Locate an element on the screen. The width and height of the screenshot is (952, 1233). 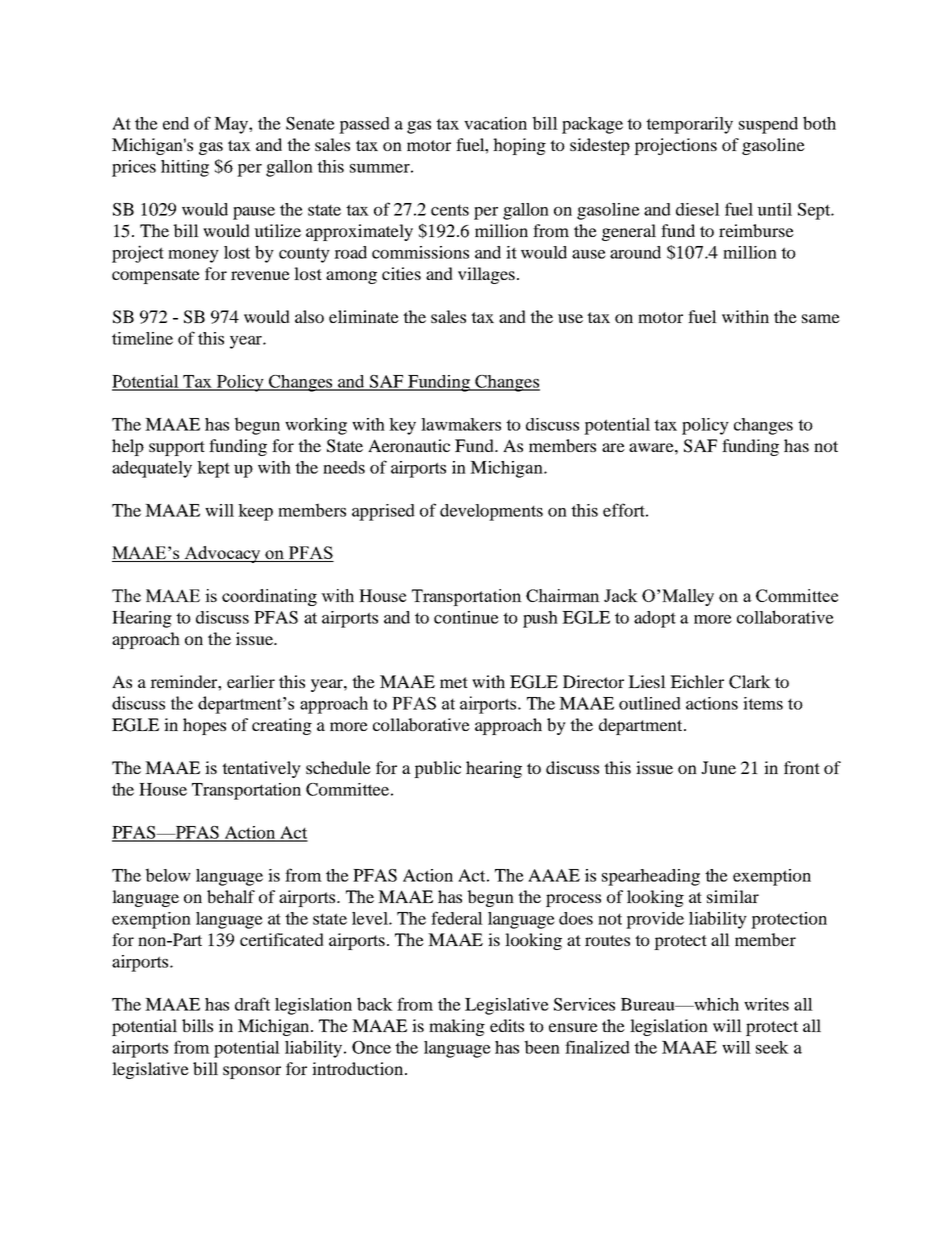
June is located at coordinates (718, 767).
